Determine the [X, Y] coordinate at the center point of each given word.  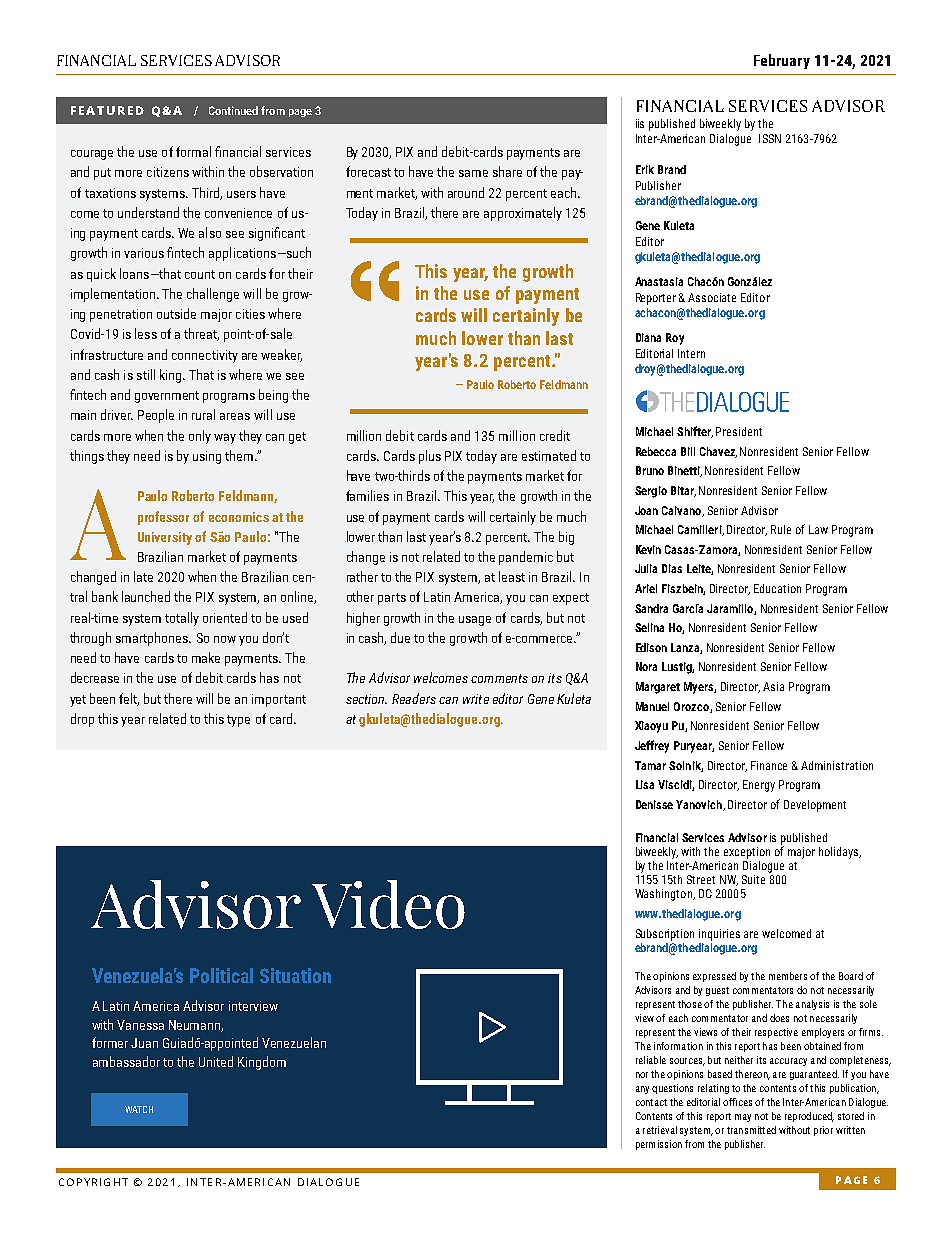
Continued [233, 110]
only [200, 437]
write [476, 699]
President [739, 431]
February [782, 61]
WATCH [139, 1109]
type [238, 721]
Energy [759, 786]
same [473, 173]
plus [430, 457]
